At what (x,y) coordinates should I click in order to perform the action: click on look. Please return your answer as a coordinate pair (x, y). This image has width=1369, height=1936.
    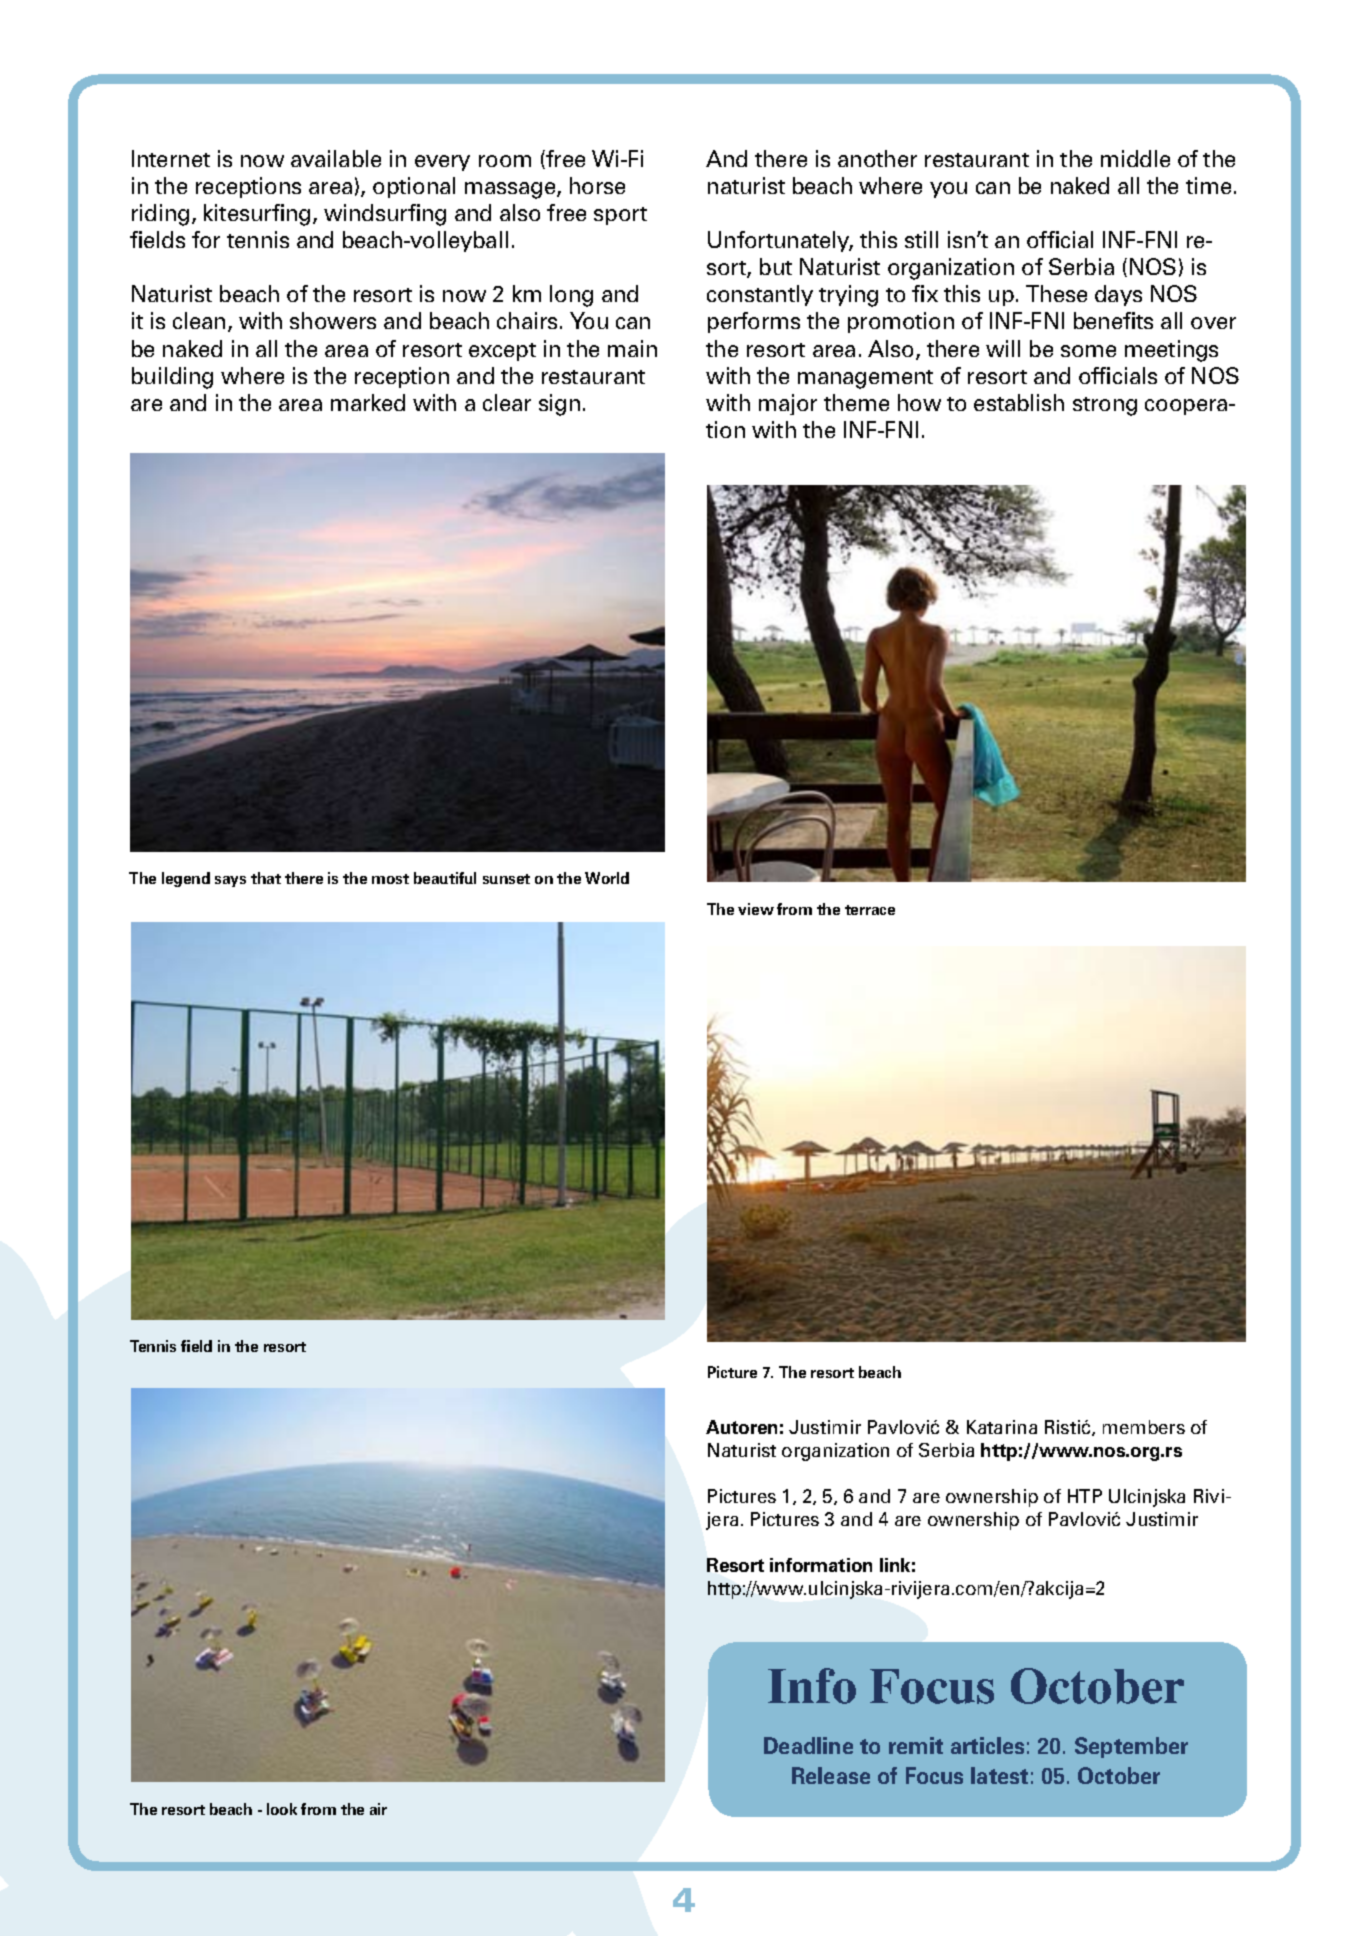
    Looking at the image, I should click on (282, 1809).
